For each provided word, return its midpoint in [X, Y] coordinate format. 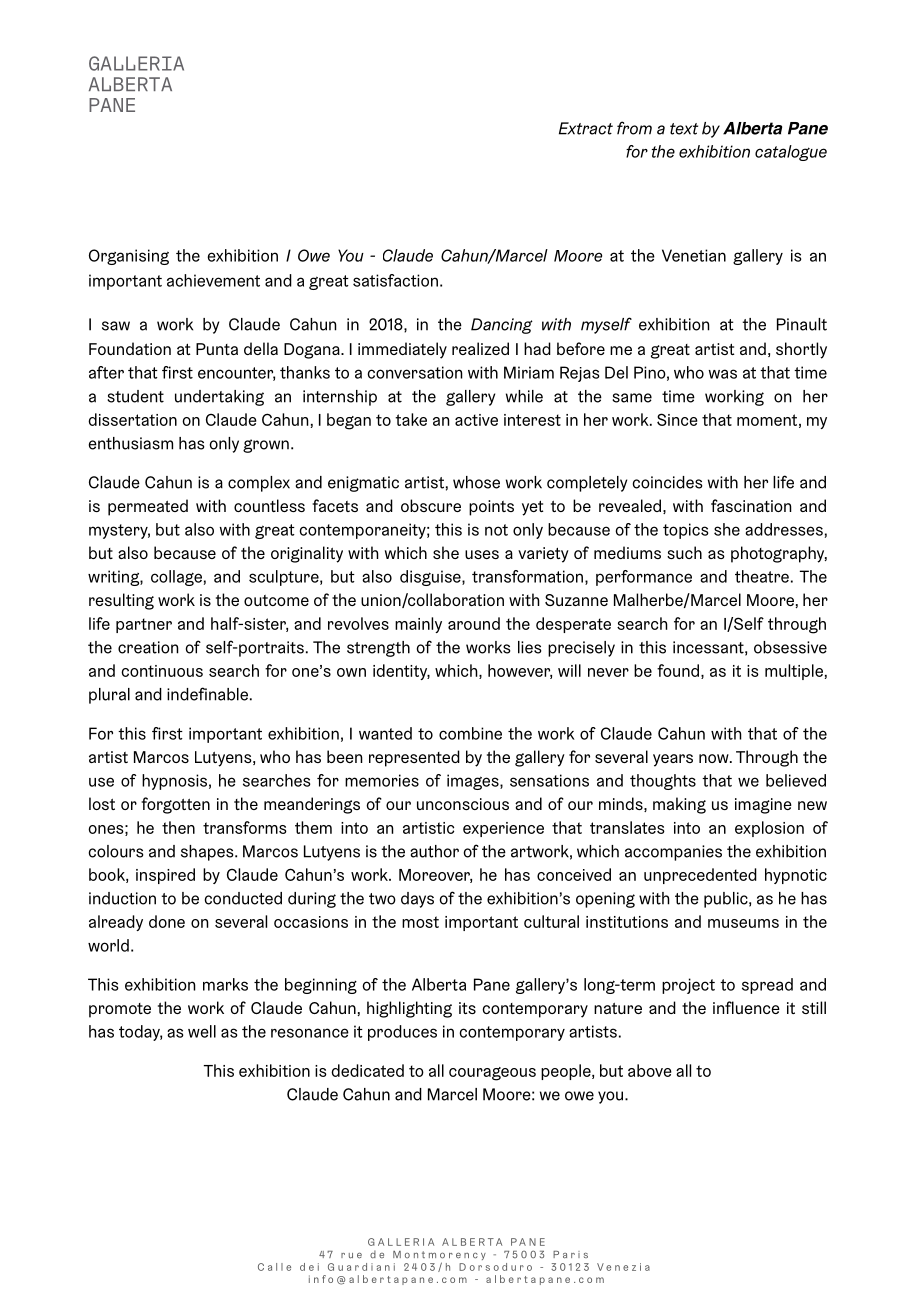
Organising [129, 257]
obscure [431, 505]
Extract [586, 128]
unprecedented [700, 876]
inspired [165, 876]
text [684, 129]
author [435, 851]
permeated [148, 507]
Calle [274, 1267]
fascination [751, 505]
